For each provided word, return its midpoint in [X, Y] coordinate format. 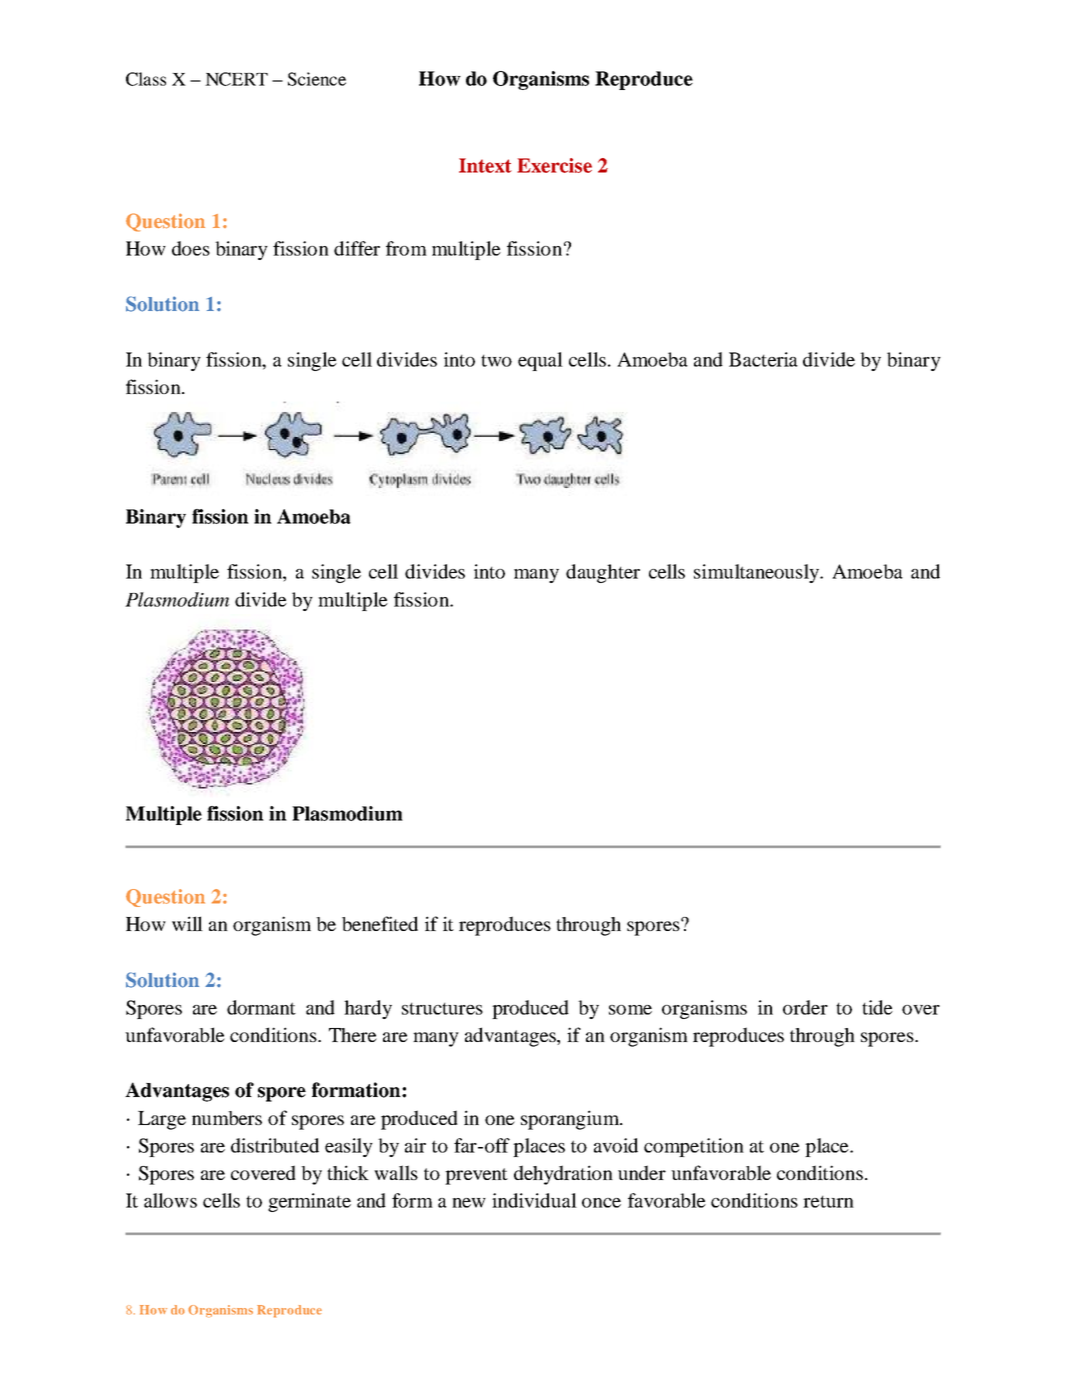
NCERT [236, 79]
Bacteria [763, 359]
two [496, 361]
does [191, 248]
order [805, 1007]
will [187, 923]
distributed [275, 1145]
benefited [380, 923]
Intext [485, 165]
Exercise [554, 165]
